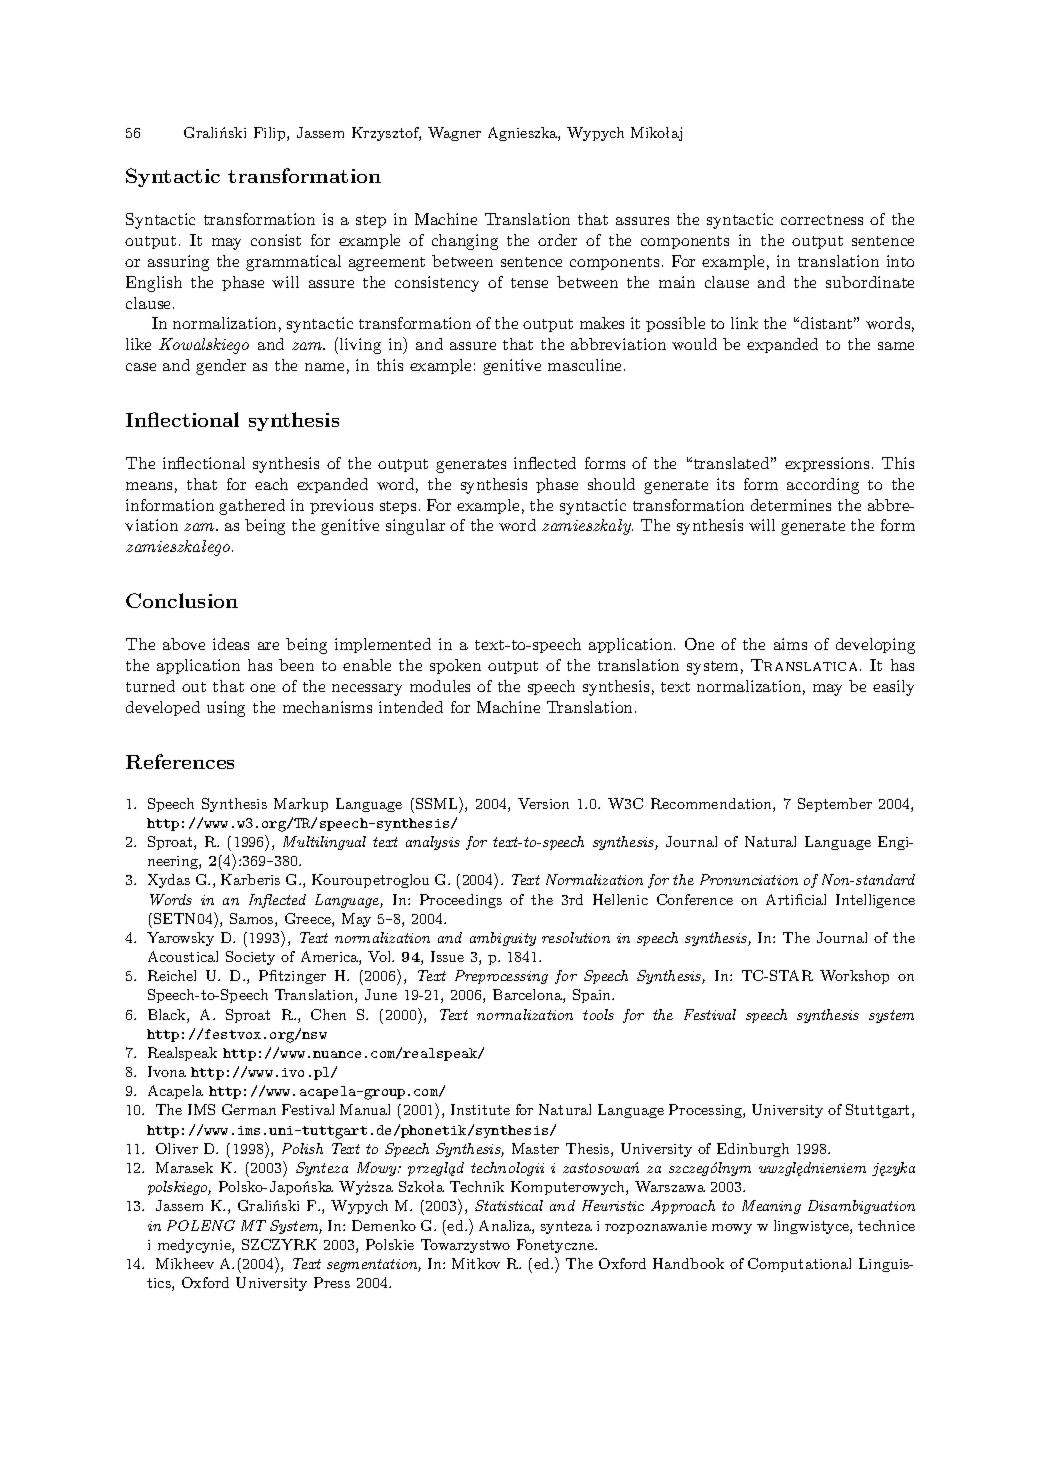 The image size is (1041, 1473). What do you see at coordinates (790, 644) in the screenshot?
I see `aims` at bounding box center [790, 644].
